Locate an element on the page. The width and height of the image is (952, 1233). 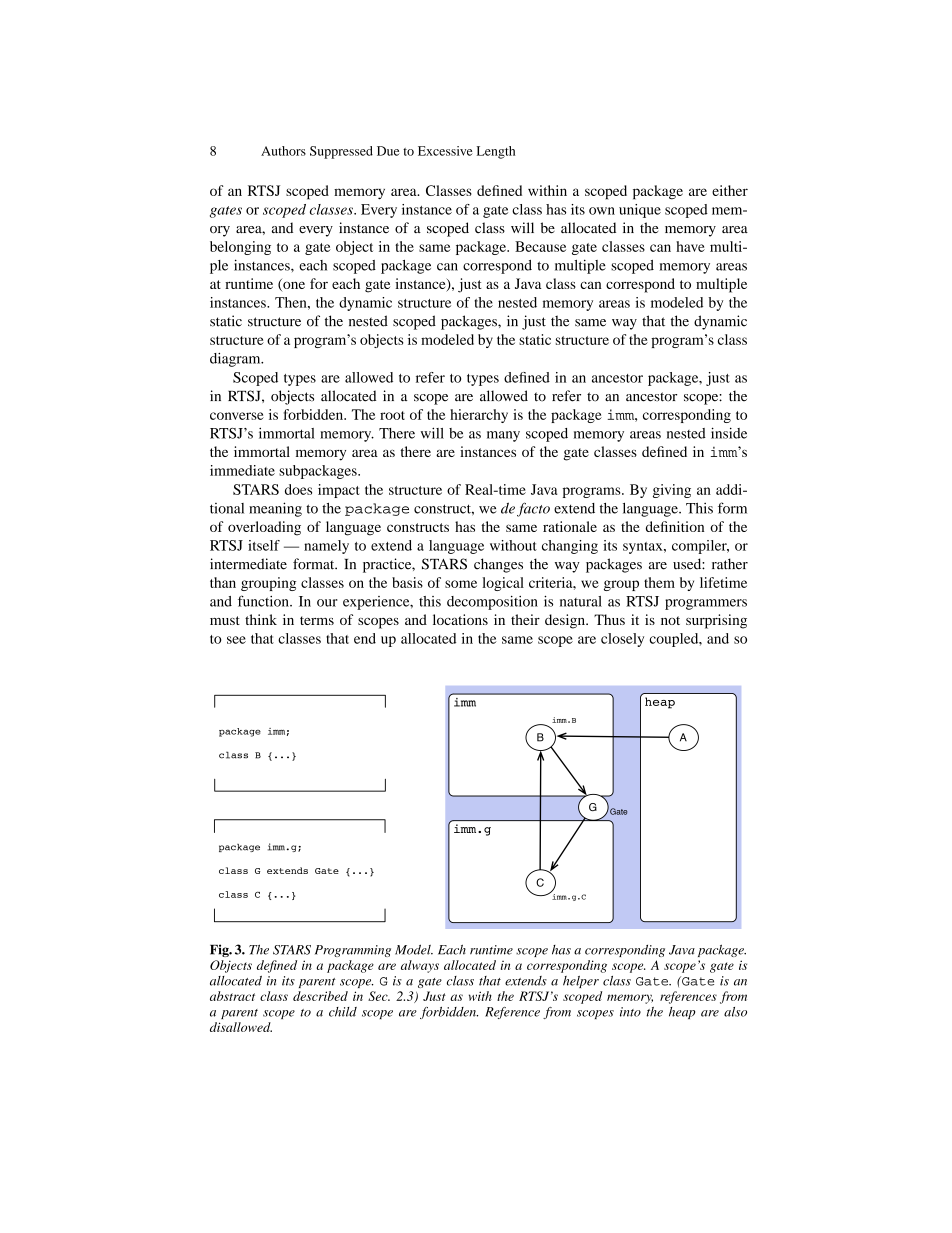
always is located at coordinates (420, 966).
